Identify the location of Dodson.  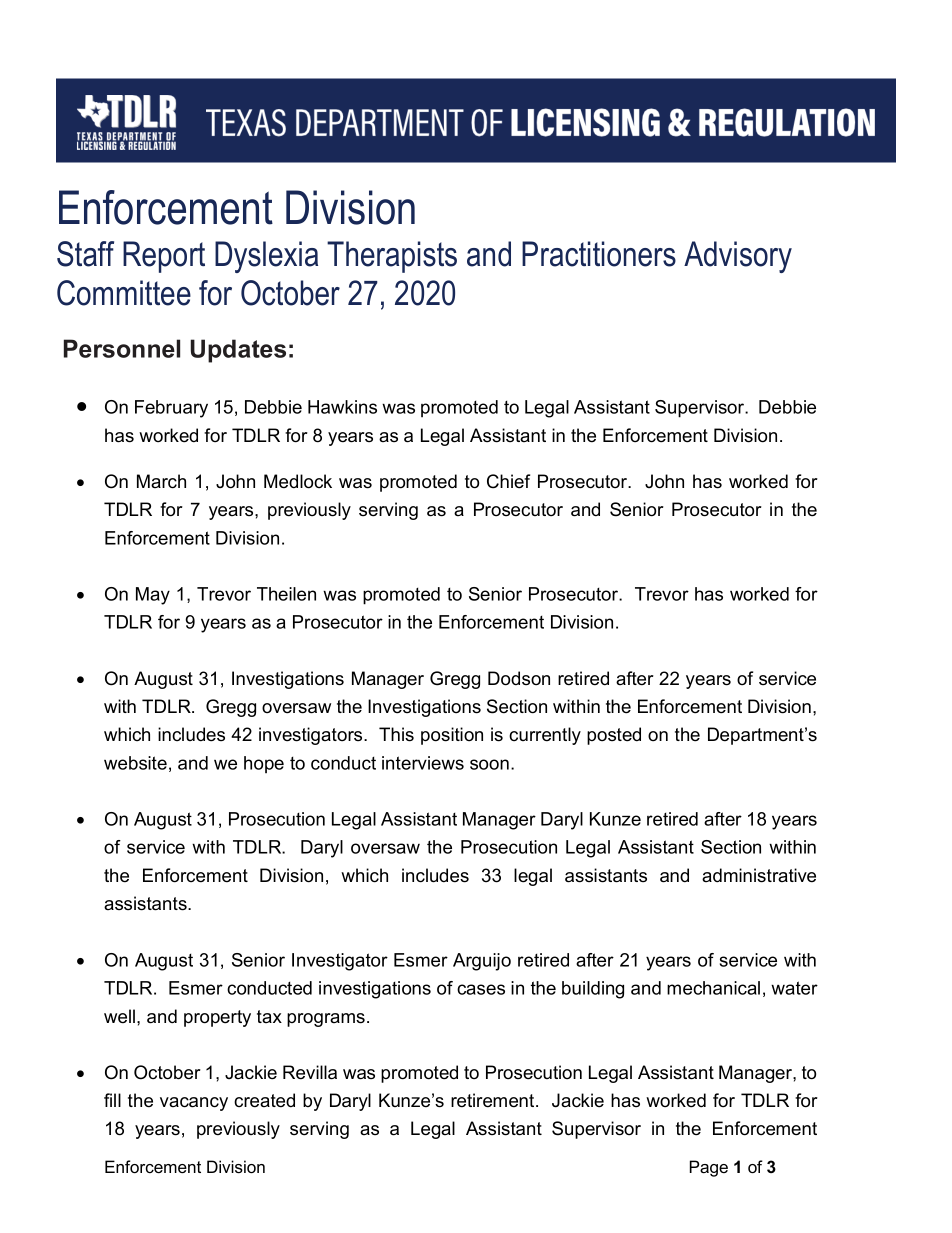
(519, 678).
